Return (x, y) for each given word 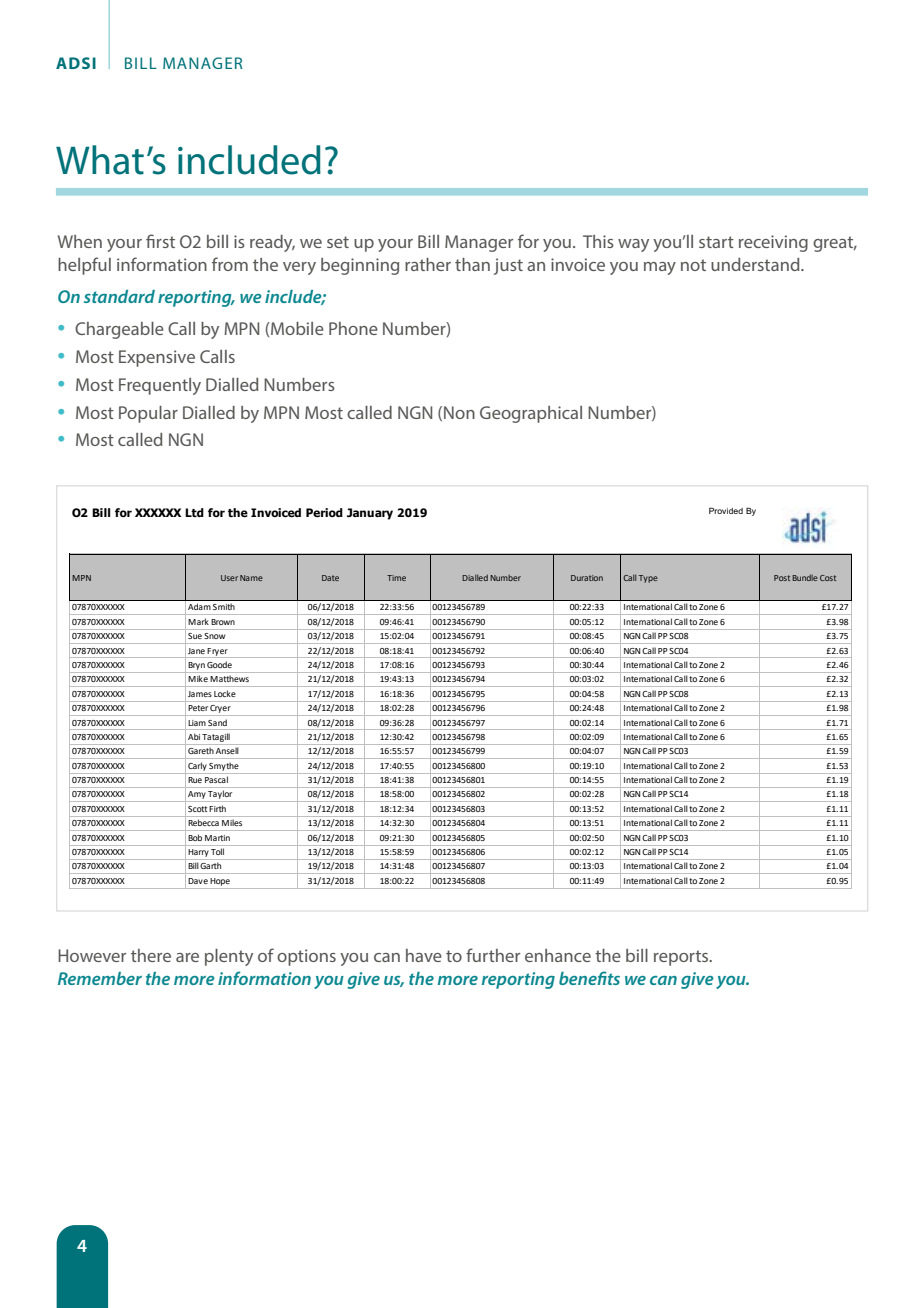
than (472, 264)
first (160, 241)
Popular (148, 414)
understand (756, 264)
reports (682, 958)
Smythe (223, 767)
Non (459, 412)
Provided (726, 510)
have (424, 955)
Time (396, 578)
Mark (198, 621)
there (151, 955)
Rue (195, 780)
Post (782, 578)
